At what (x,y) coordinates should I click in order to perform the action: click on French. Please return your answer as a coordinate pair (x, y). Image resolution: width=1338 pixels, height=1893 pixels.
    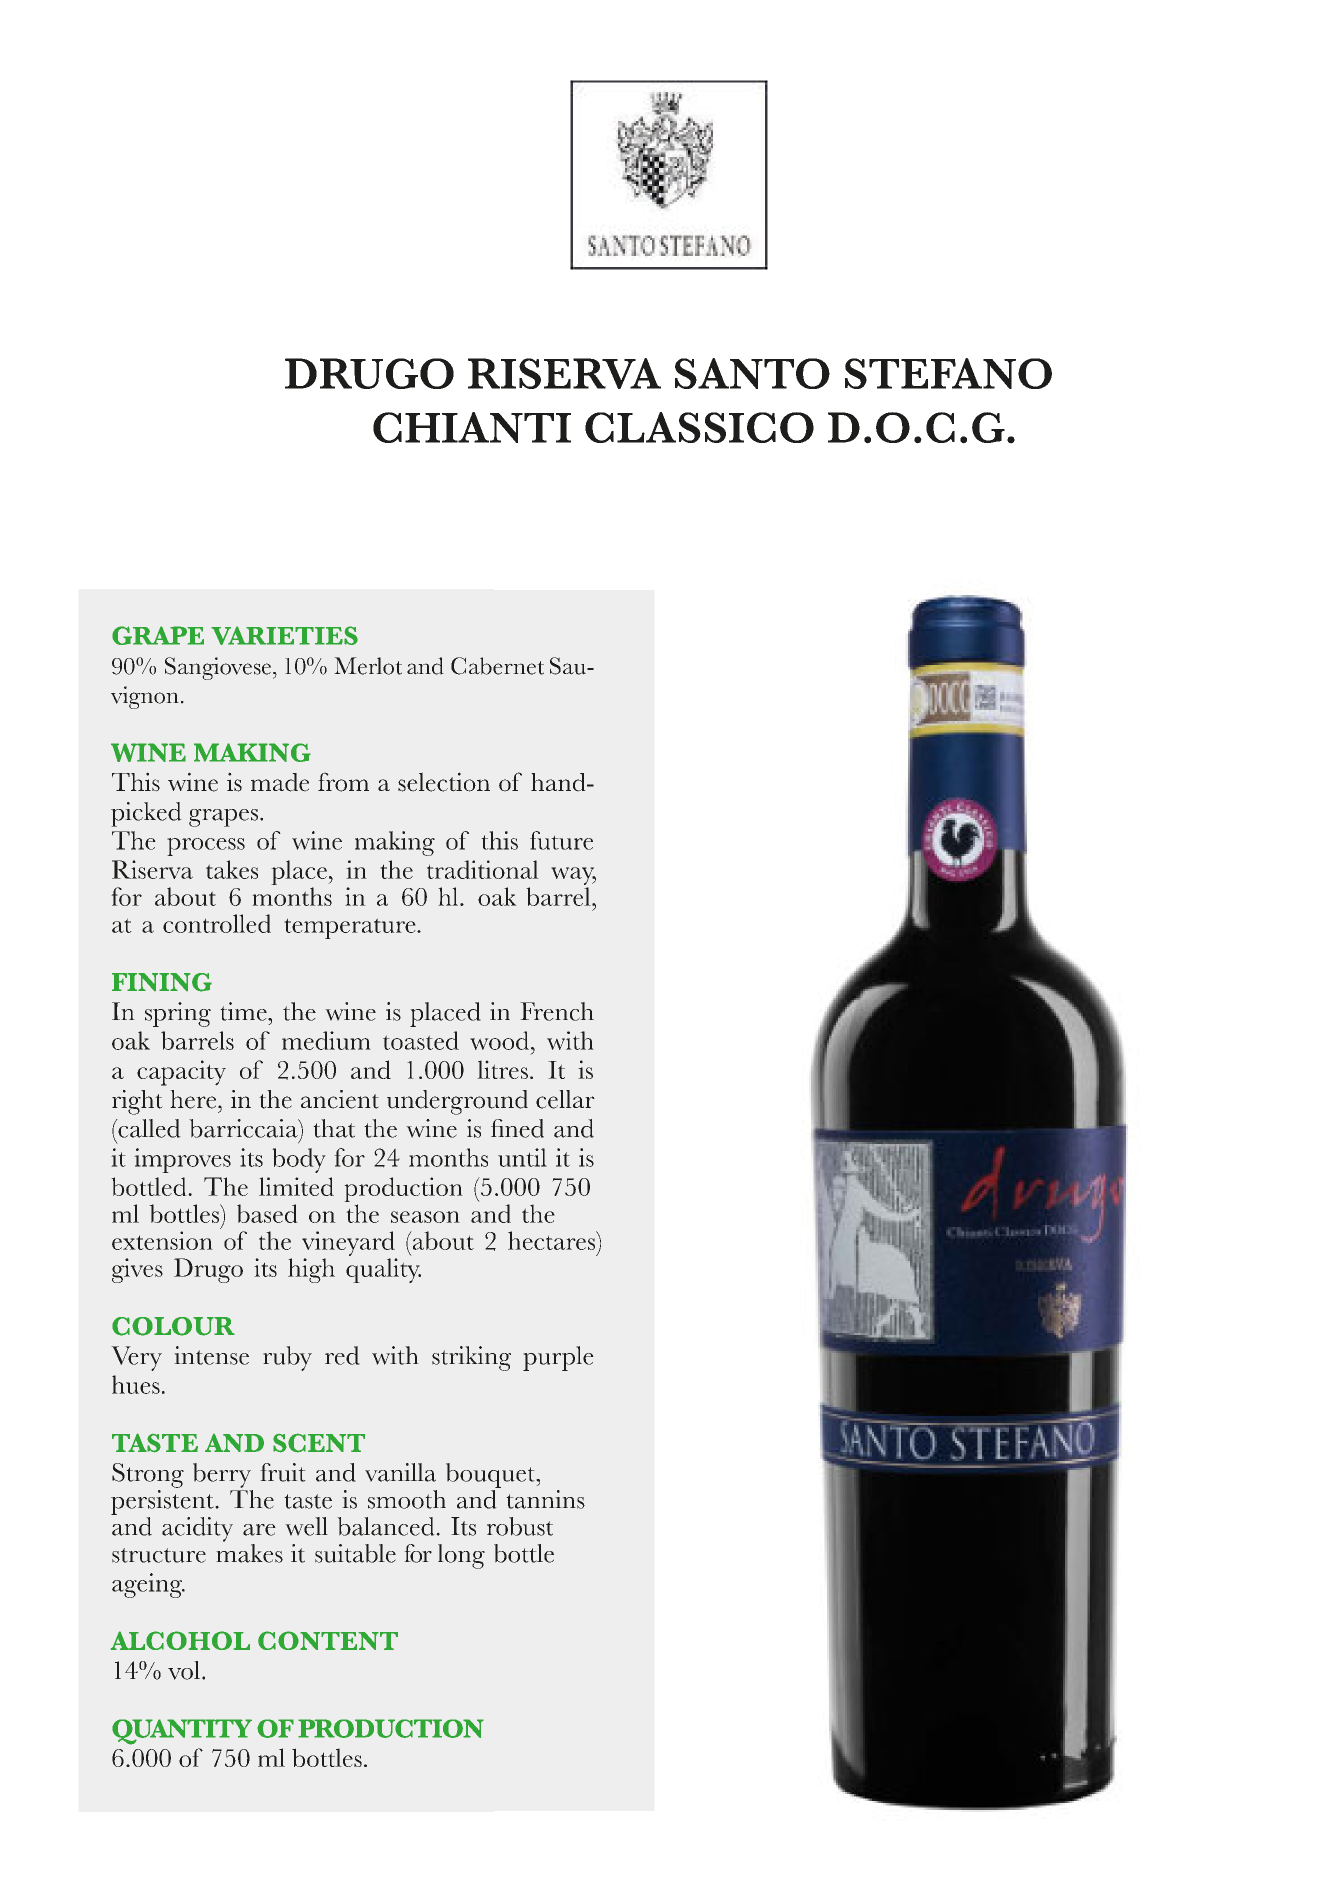
    Looking at the image, I should click on (557, 1011).
